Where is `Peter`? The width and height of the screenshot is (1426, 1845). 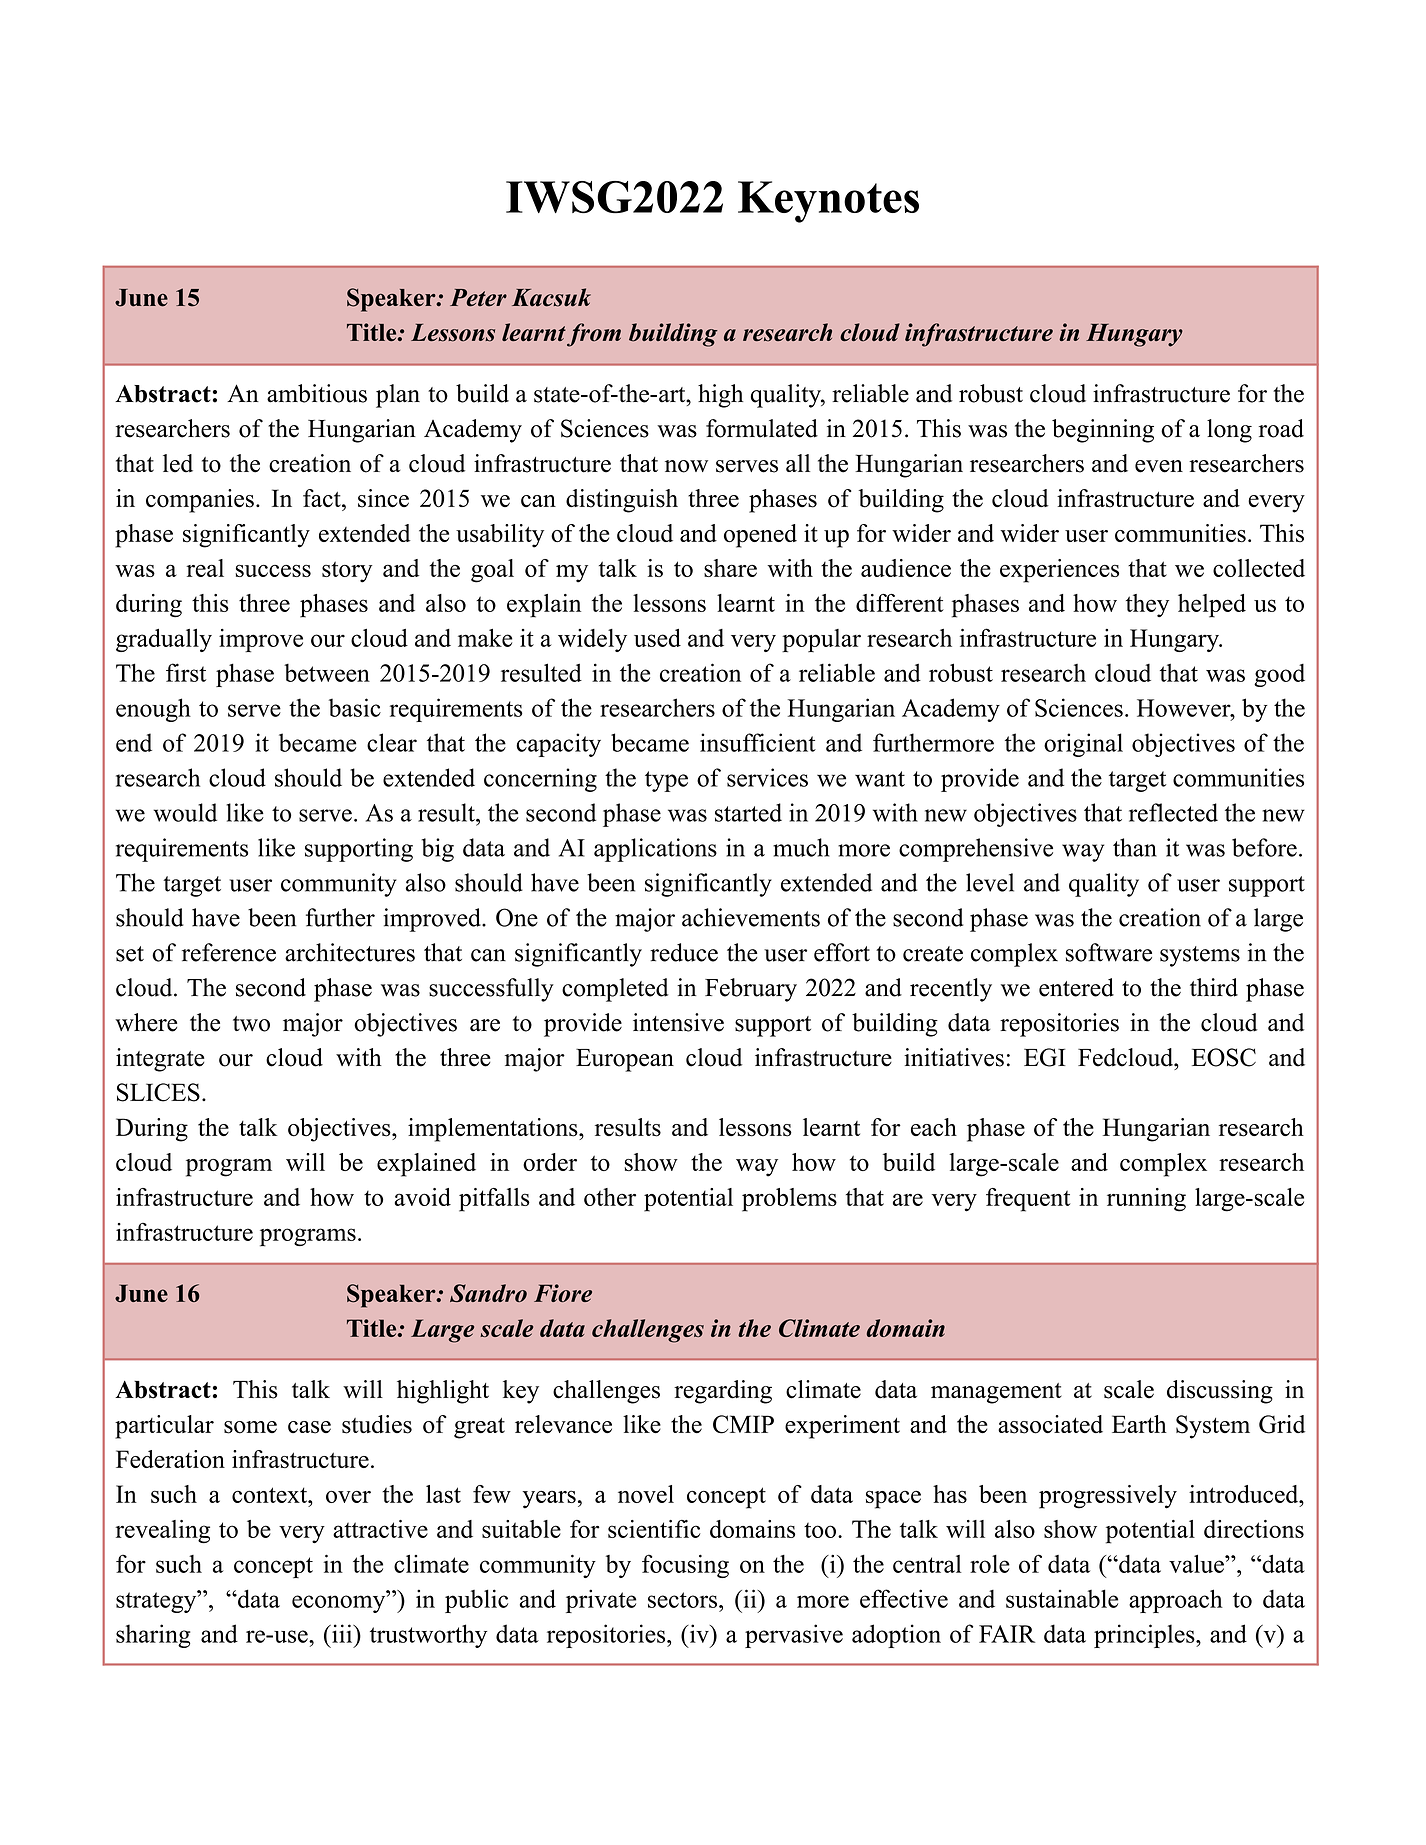 Peter is located at coordinates (478, 298).
